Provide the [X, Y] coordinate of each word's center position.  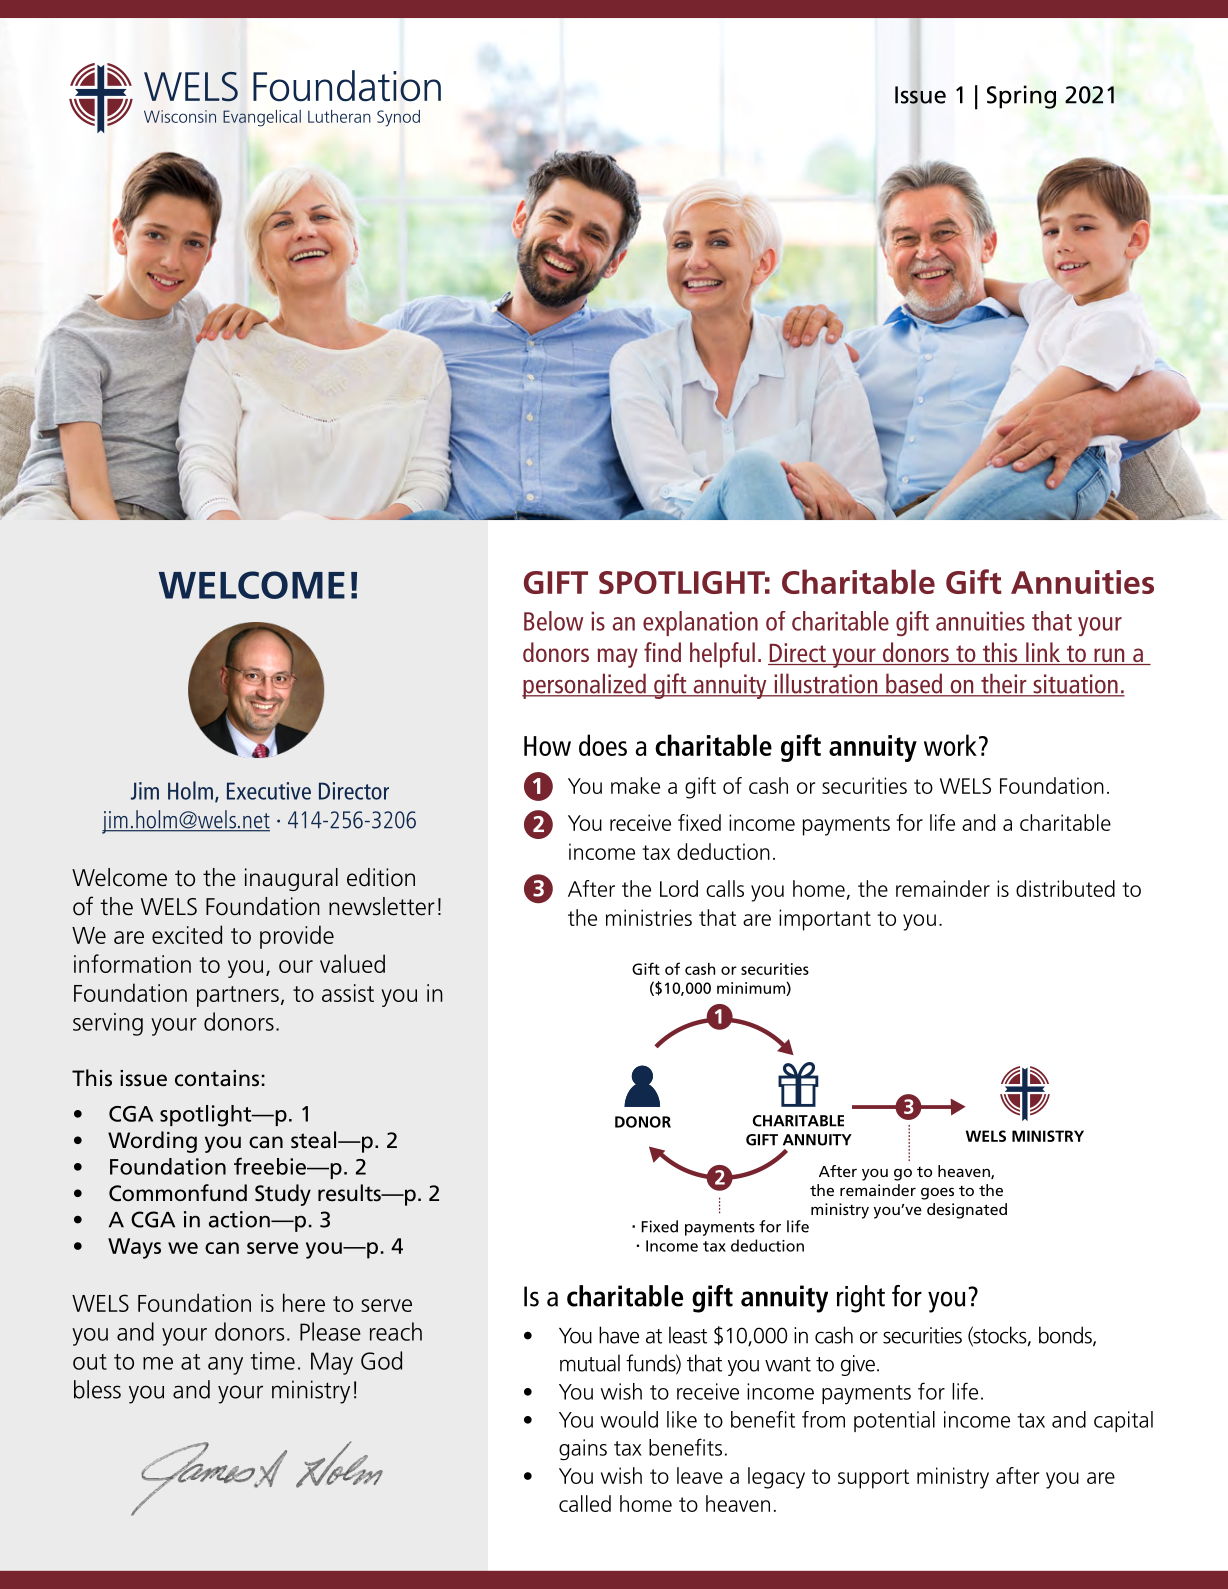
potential [894, 1421]
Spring [1021, 97]
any [225, 1366]
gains [583, 1450]
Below [553, 621]
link [1043, 652]
